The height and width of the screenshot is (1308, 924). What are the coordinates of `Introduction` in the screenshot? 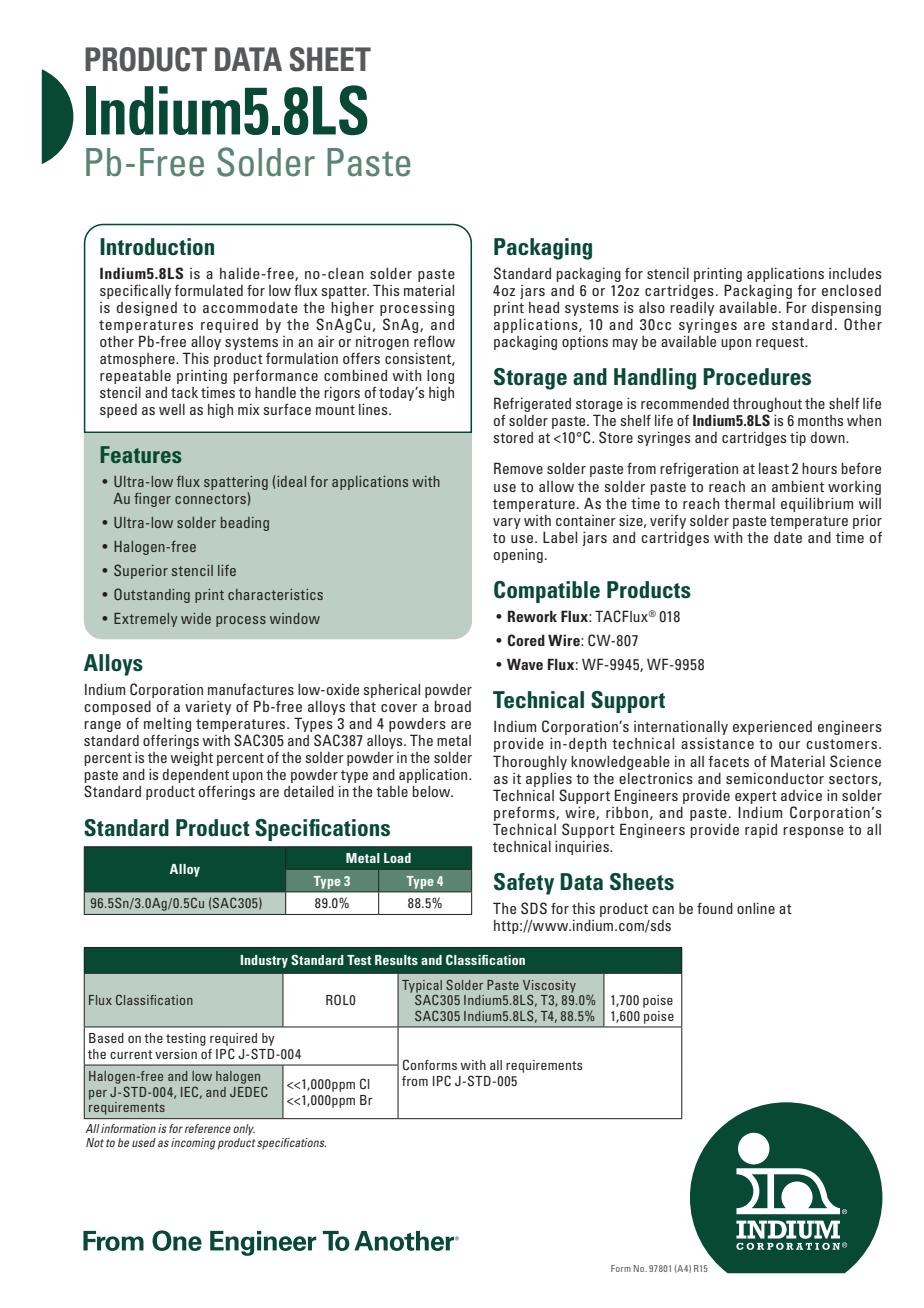 It's located at (157, 247).
